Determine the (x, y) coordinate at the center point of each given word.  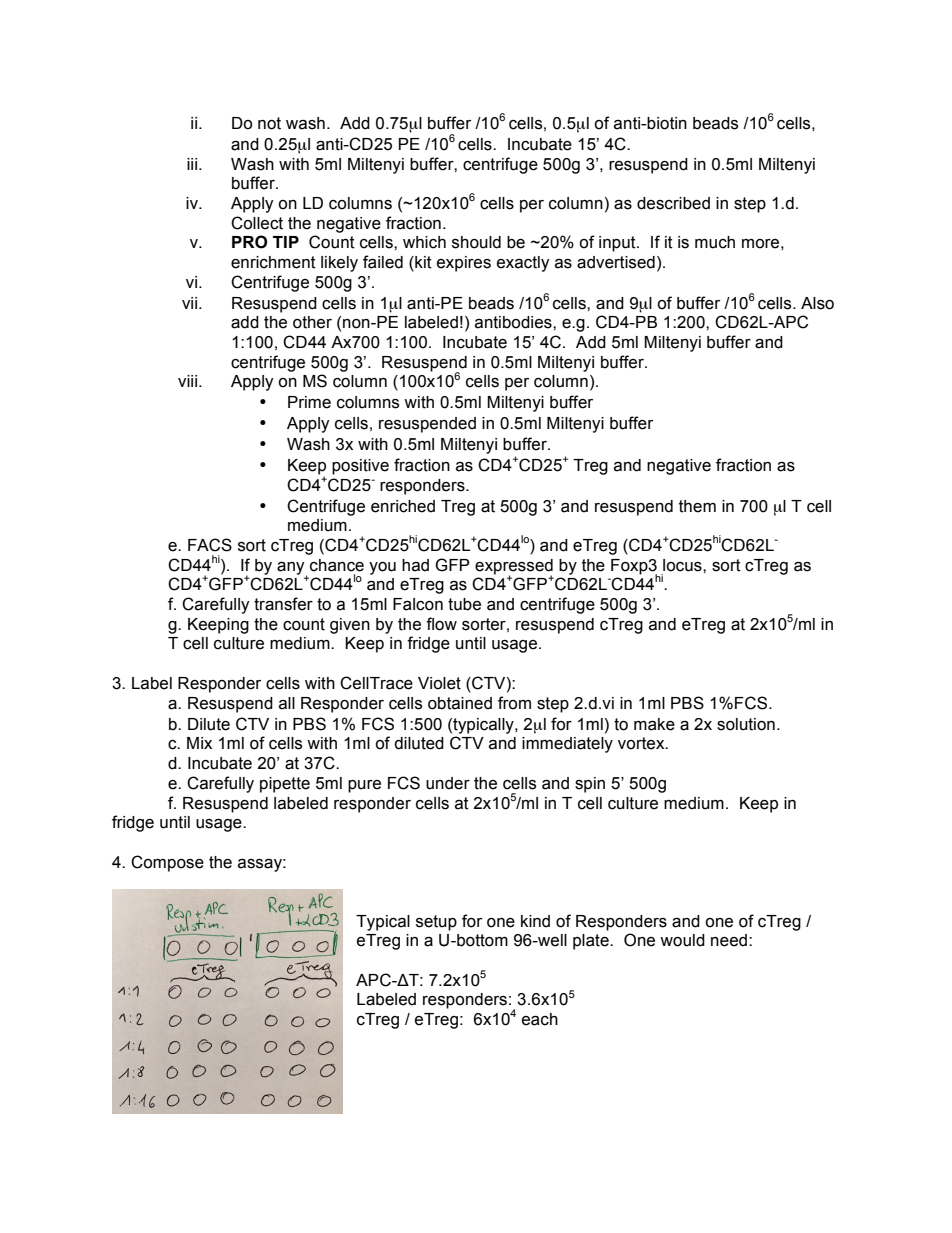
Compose (167, 863)
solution (746, 724)
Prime (309, 402)
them (697, 506)
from (514, 703)
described (673, 203)
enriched (403, 506)
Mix (199, 743)
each (540, 1019)
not (269, 123)
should (476, 242)
